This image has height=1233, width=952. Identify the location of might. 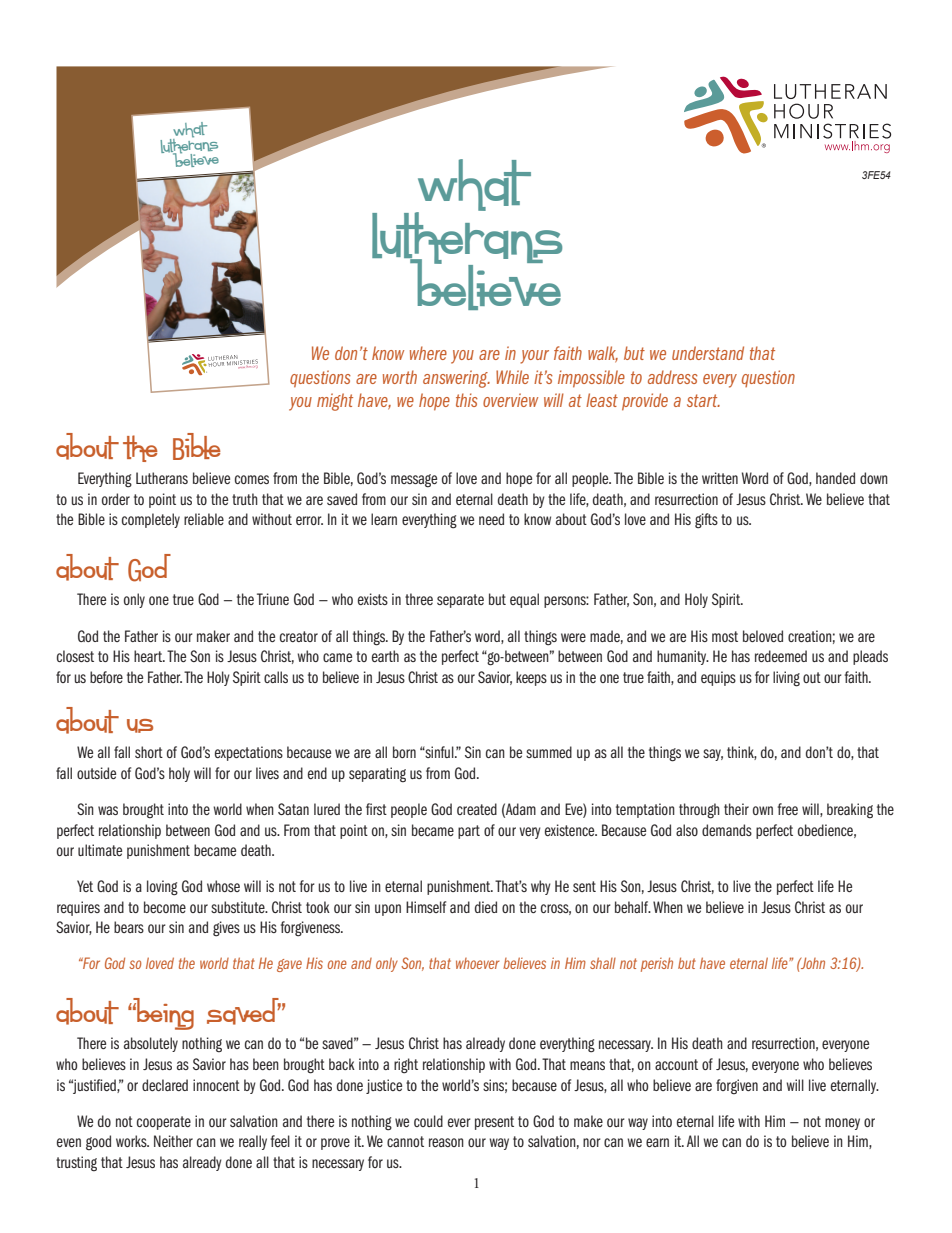
(335, 402).
